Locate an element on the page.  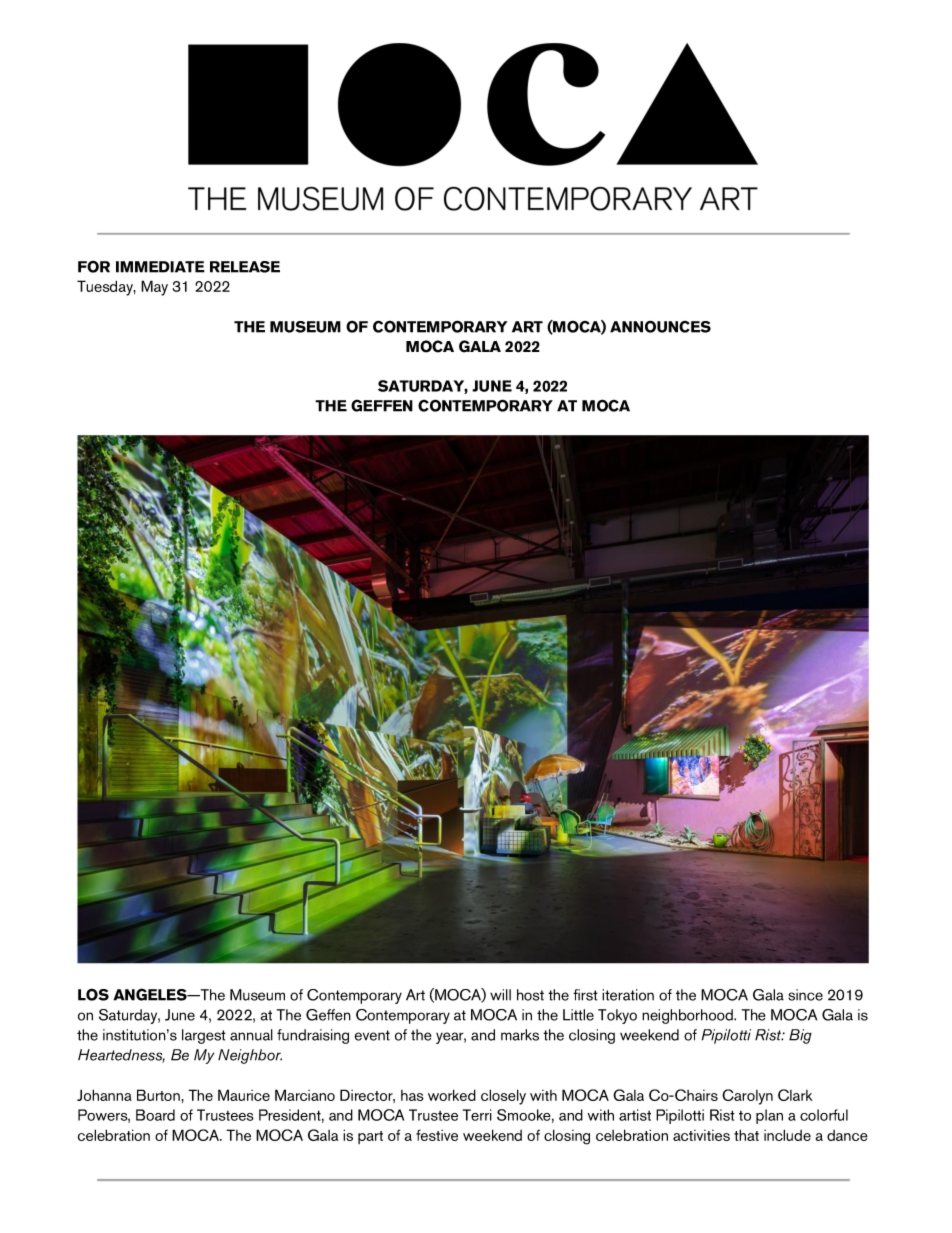
Terri is located at coordinates (477, 1115).
